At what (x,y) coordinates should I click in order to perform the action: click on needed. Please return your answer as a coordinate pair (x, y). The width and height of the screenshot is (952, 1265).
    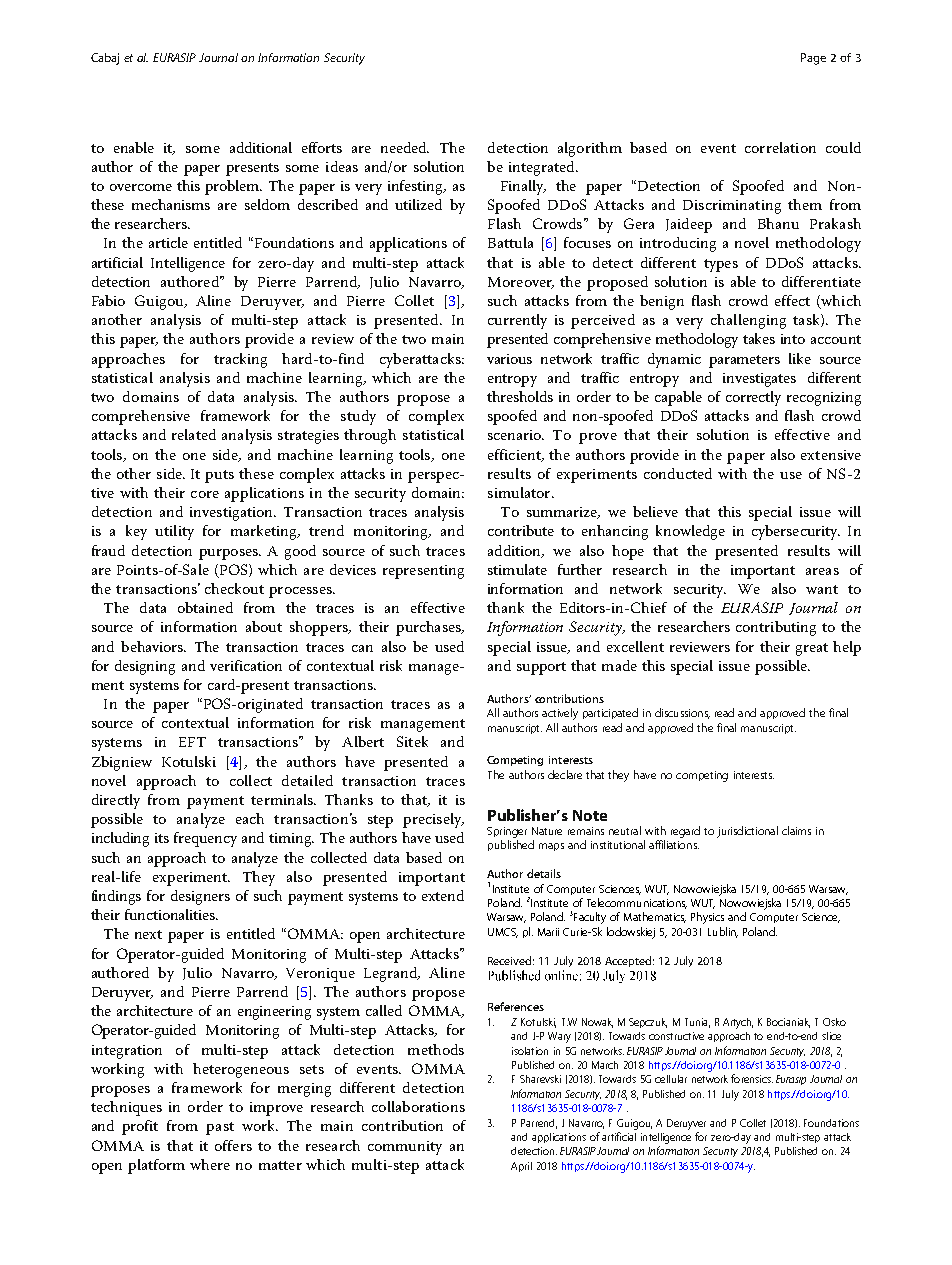
    Looking at the image, I should click on (405, 147).
